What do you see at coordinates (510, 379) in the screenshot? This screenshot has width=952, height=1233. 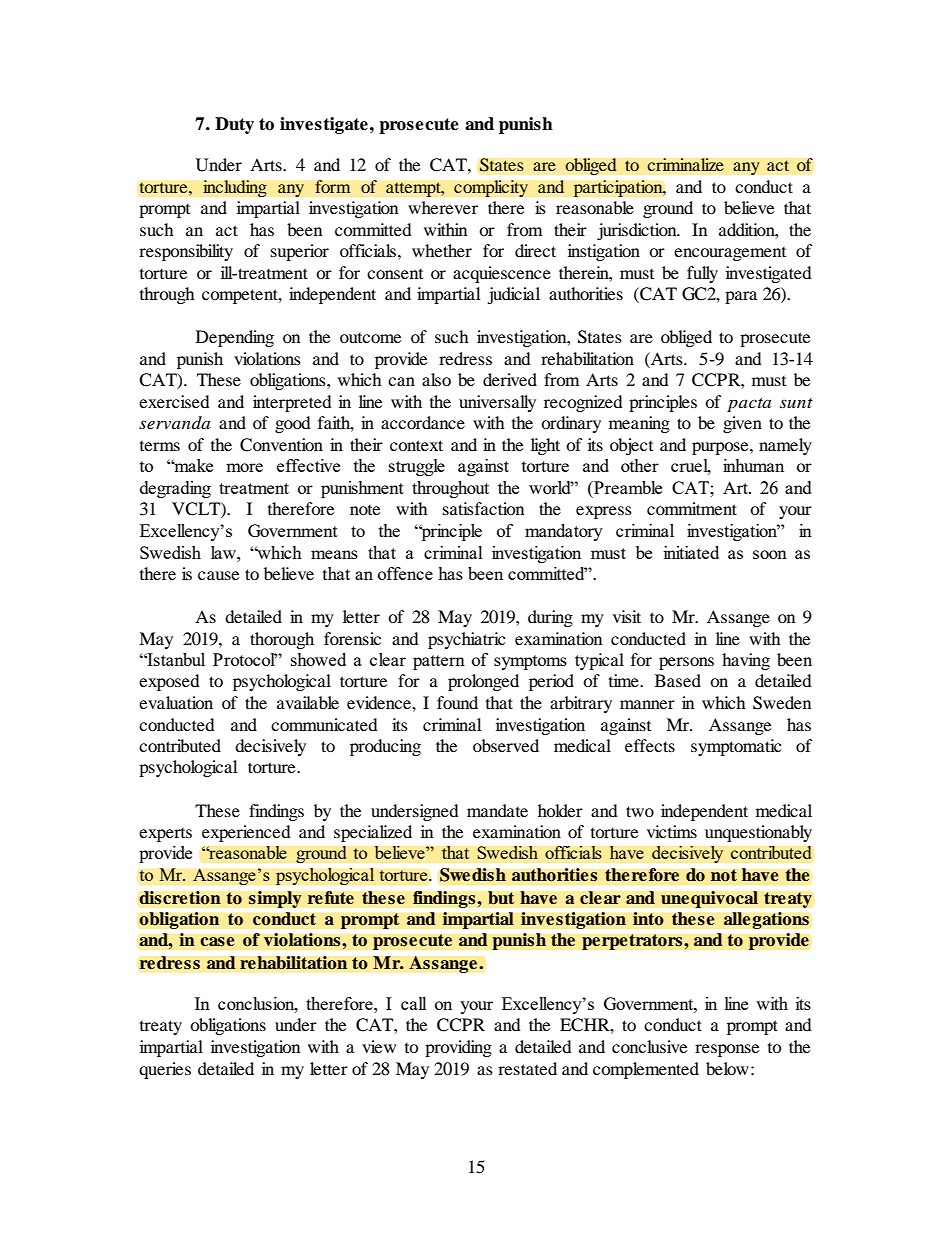 I see `derived` at bounding box center [510, 379].
